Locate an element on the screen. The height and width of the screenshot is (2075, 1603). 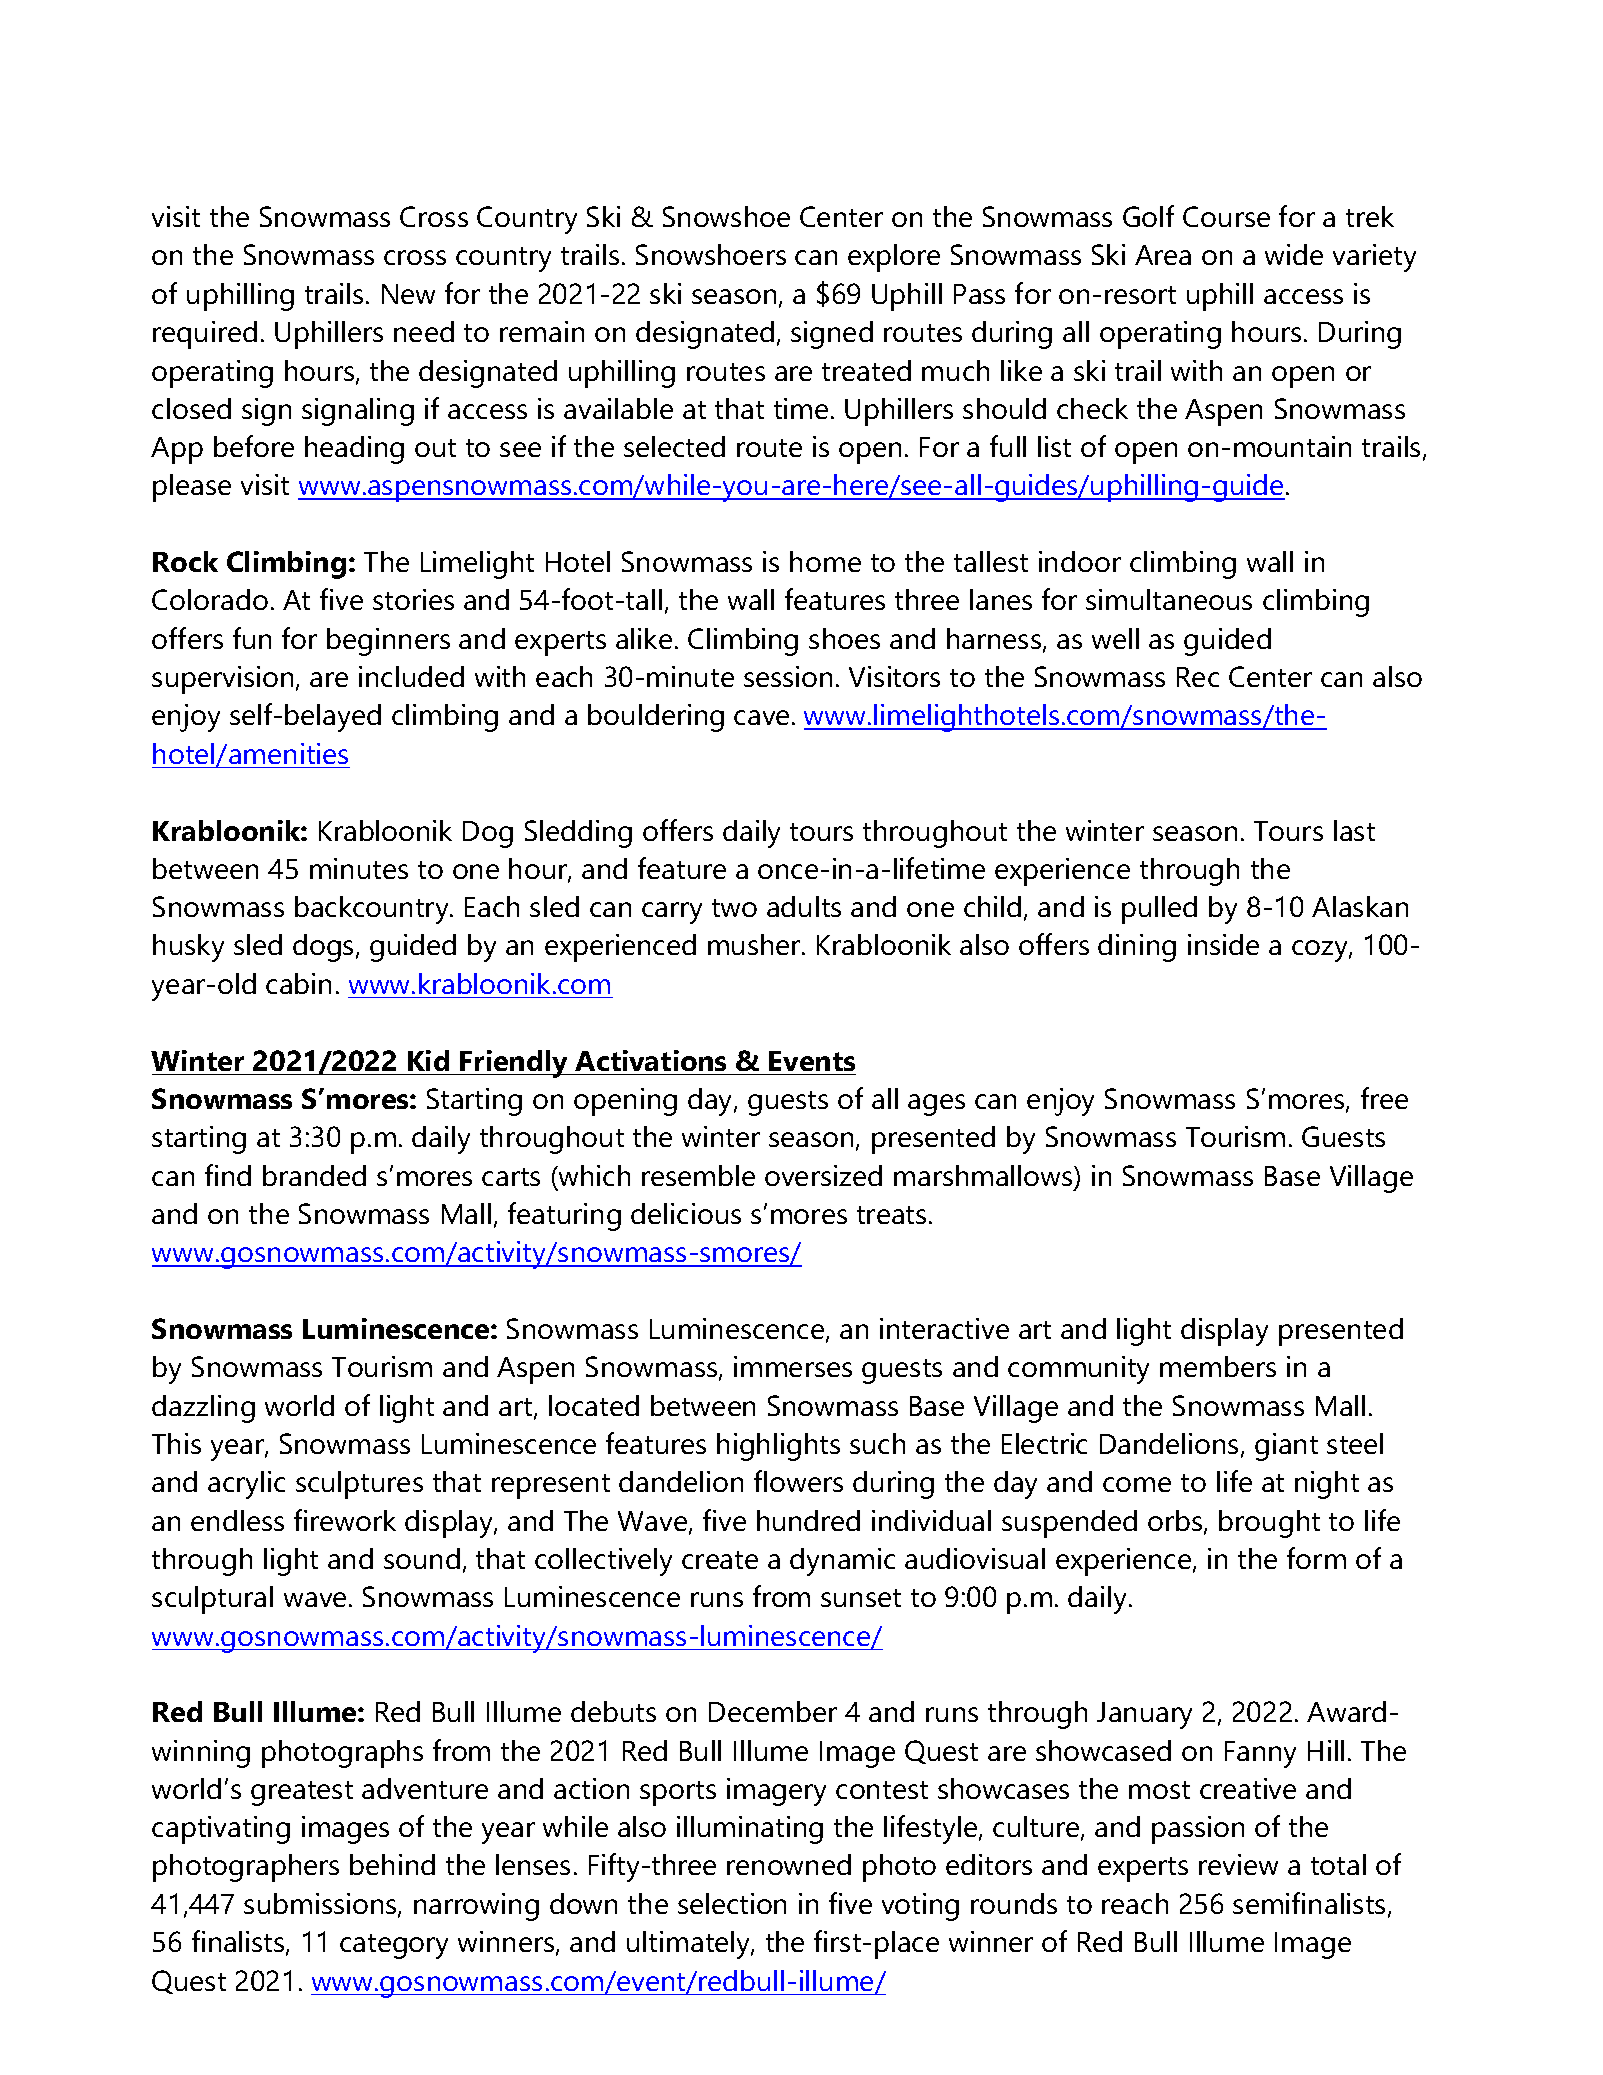
Activations is located at coordinates (650, 1060).
